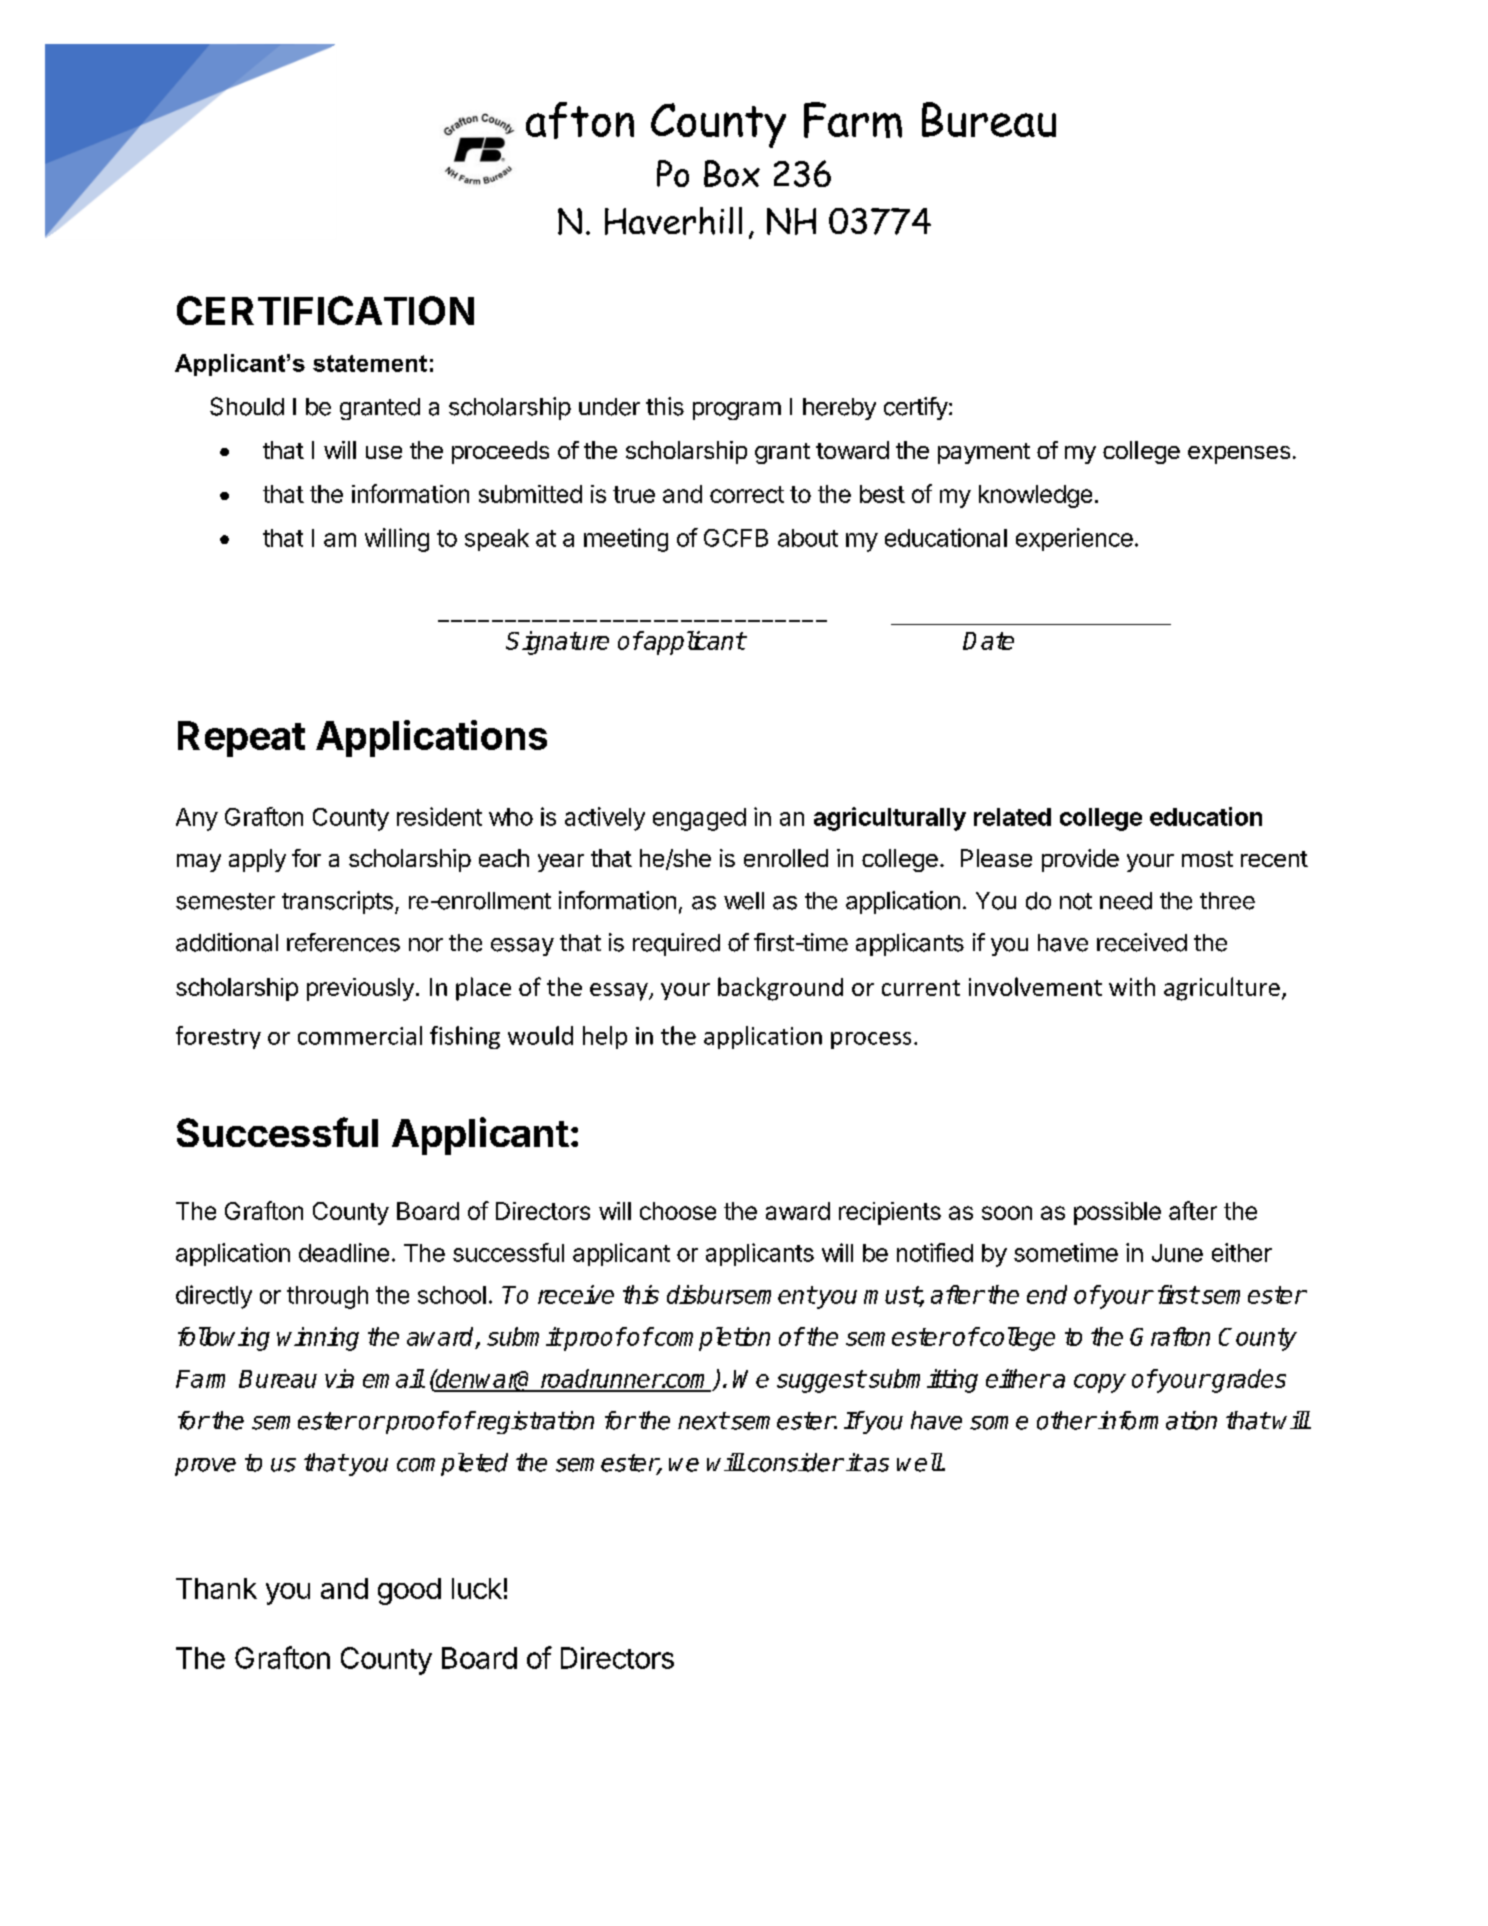 Image resolution: width=1488 pixels, height=1926 pixels. What do you see at coordinates (795, 1462) in the page?
I see `consider` at bounding box center [795, 1462].
